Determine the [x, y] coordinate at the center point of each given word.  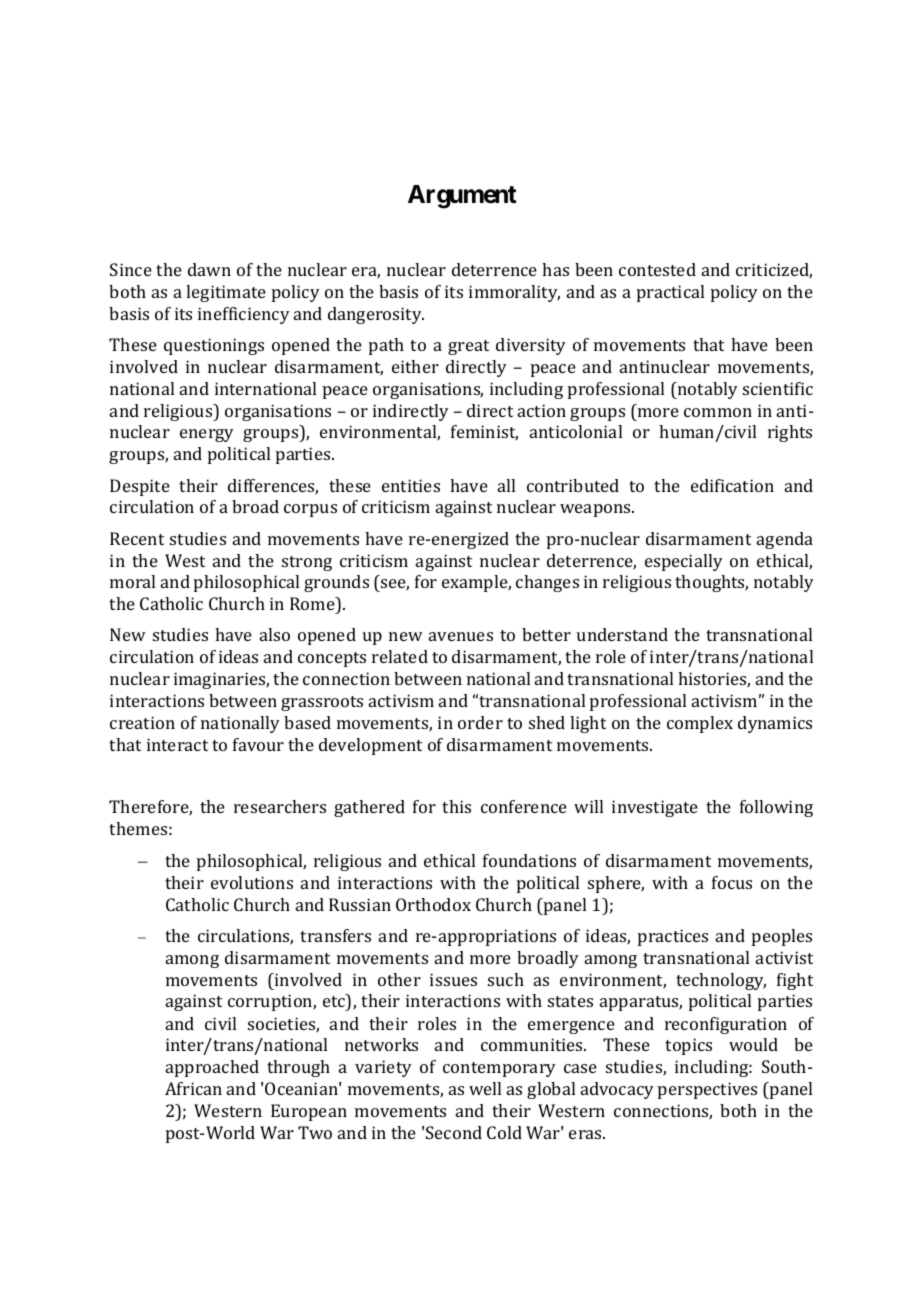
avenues [461, 636]
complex [700, 724]
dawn [209, 269]
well [485, 1088]
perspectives [707, 1090]
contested [657, 269]
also [275, 634]
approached [212, 1068]
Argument [462, 197]
